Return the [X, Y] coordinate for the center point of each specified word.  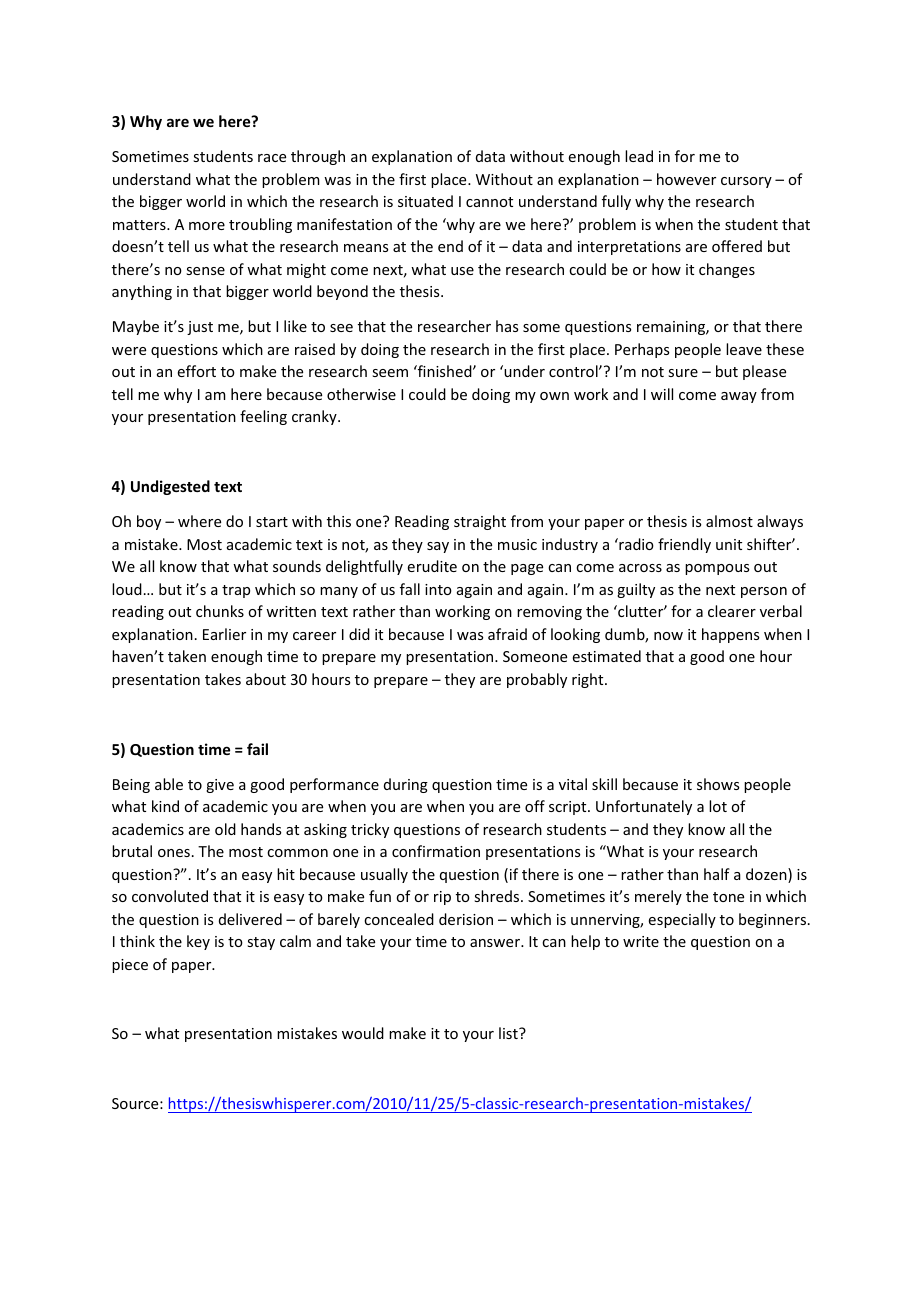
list [509, 1033]
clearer [732, 611]
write [641, 941]
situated [425, 201]
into [438, 589]
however [686, 179]
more [207, 226]
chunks [220, 611]
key [198, 942]
